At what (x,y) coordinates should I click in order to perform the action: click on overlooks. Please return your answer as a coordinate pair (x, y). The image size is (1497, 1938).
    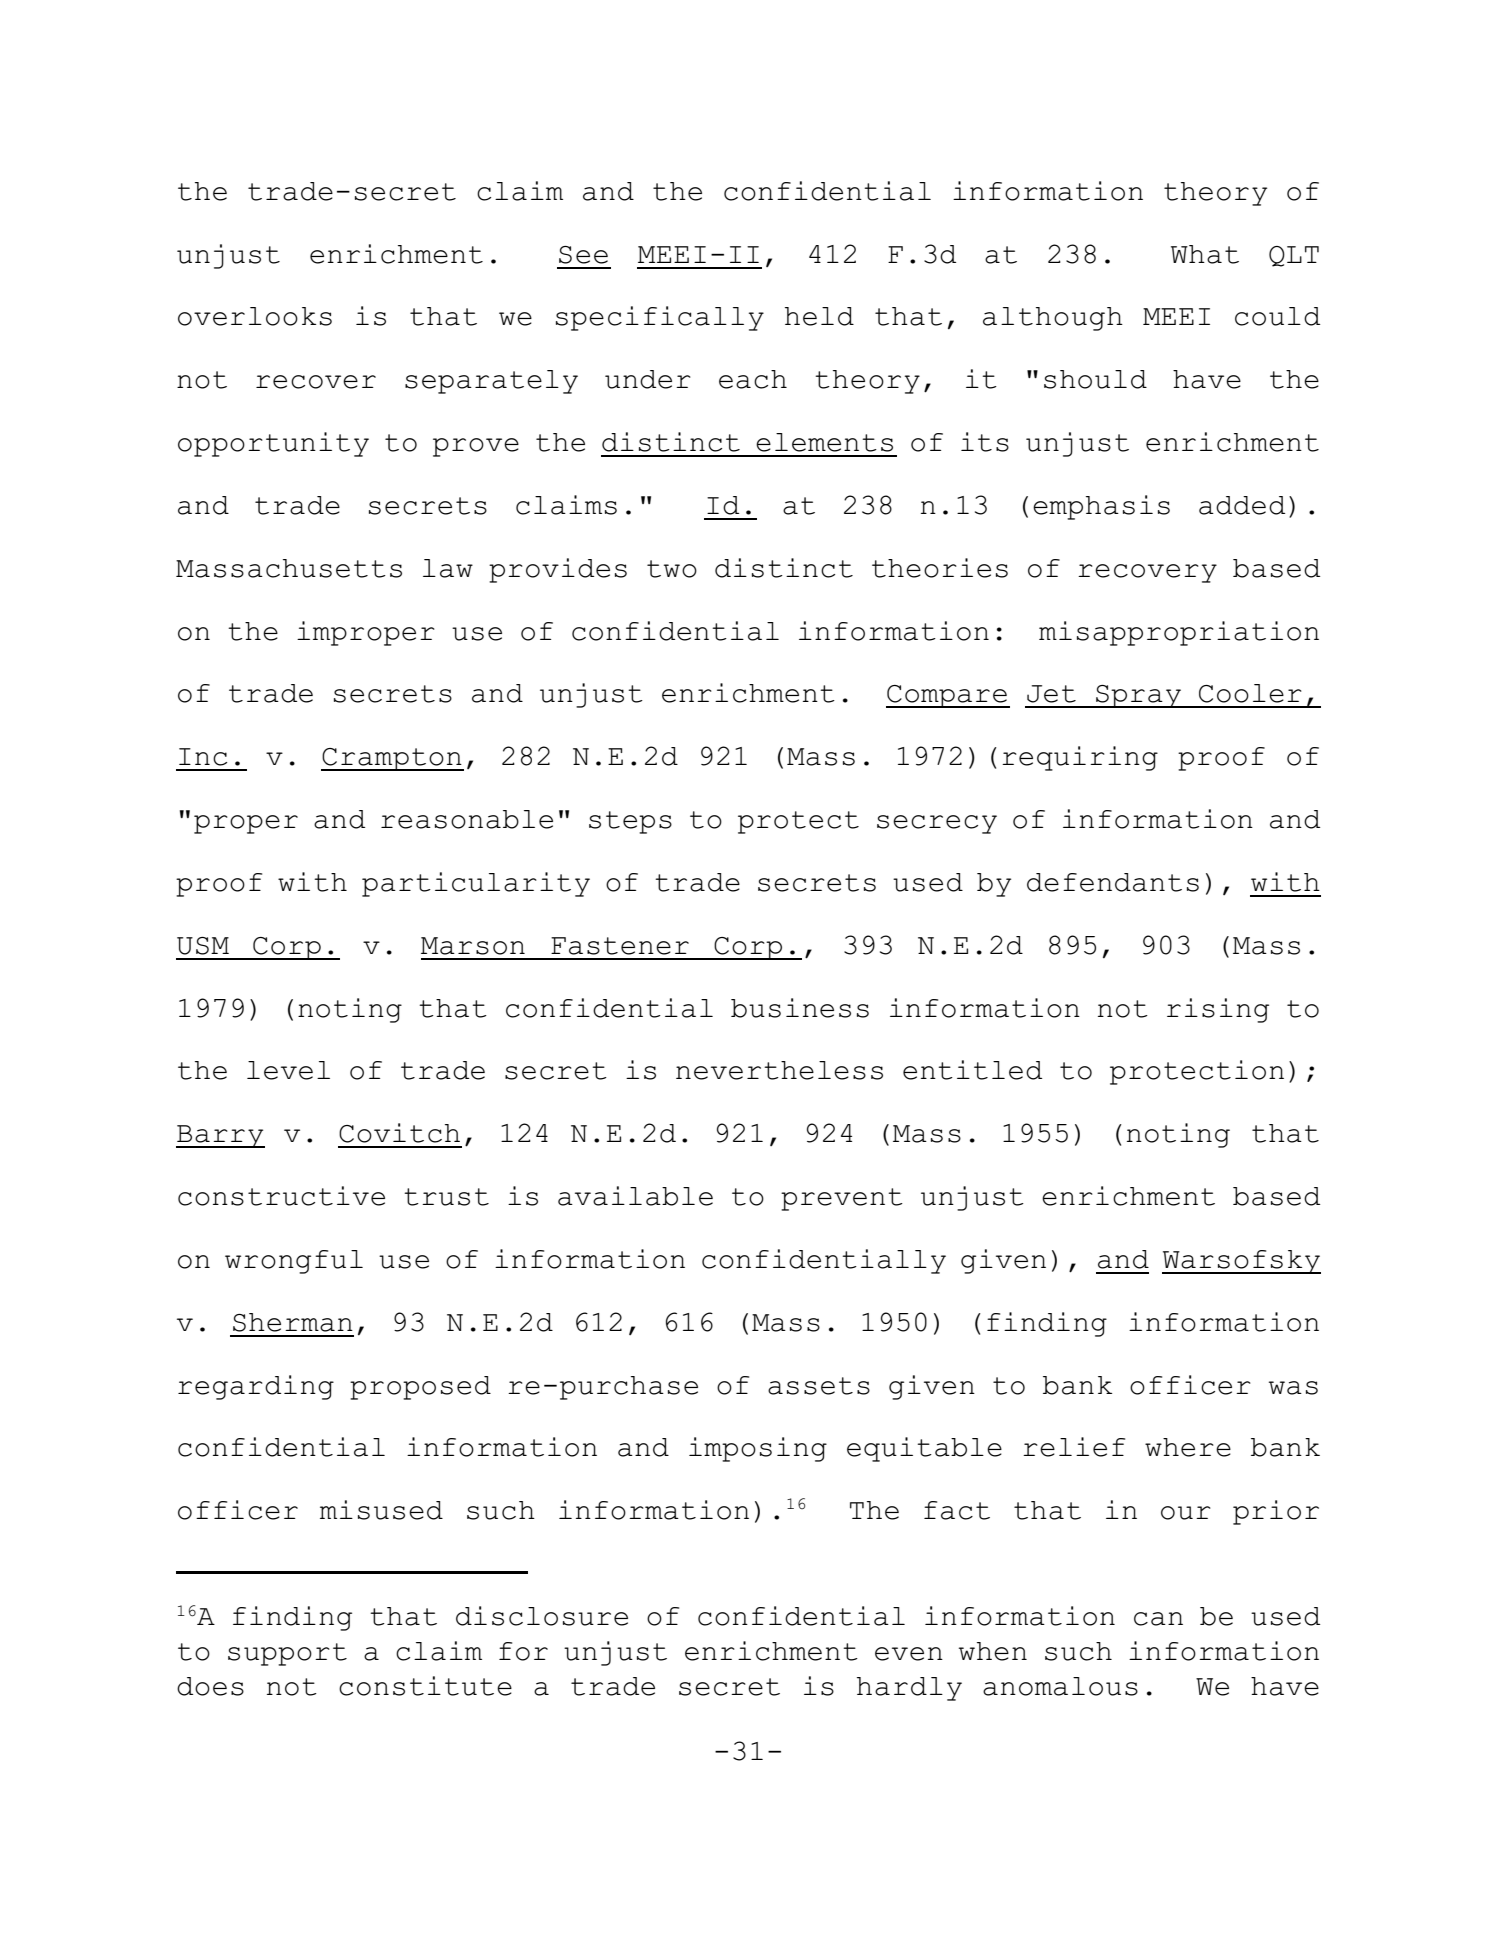
    Looking at the image, I should click on (255, 316).
